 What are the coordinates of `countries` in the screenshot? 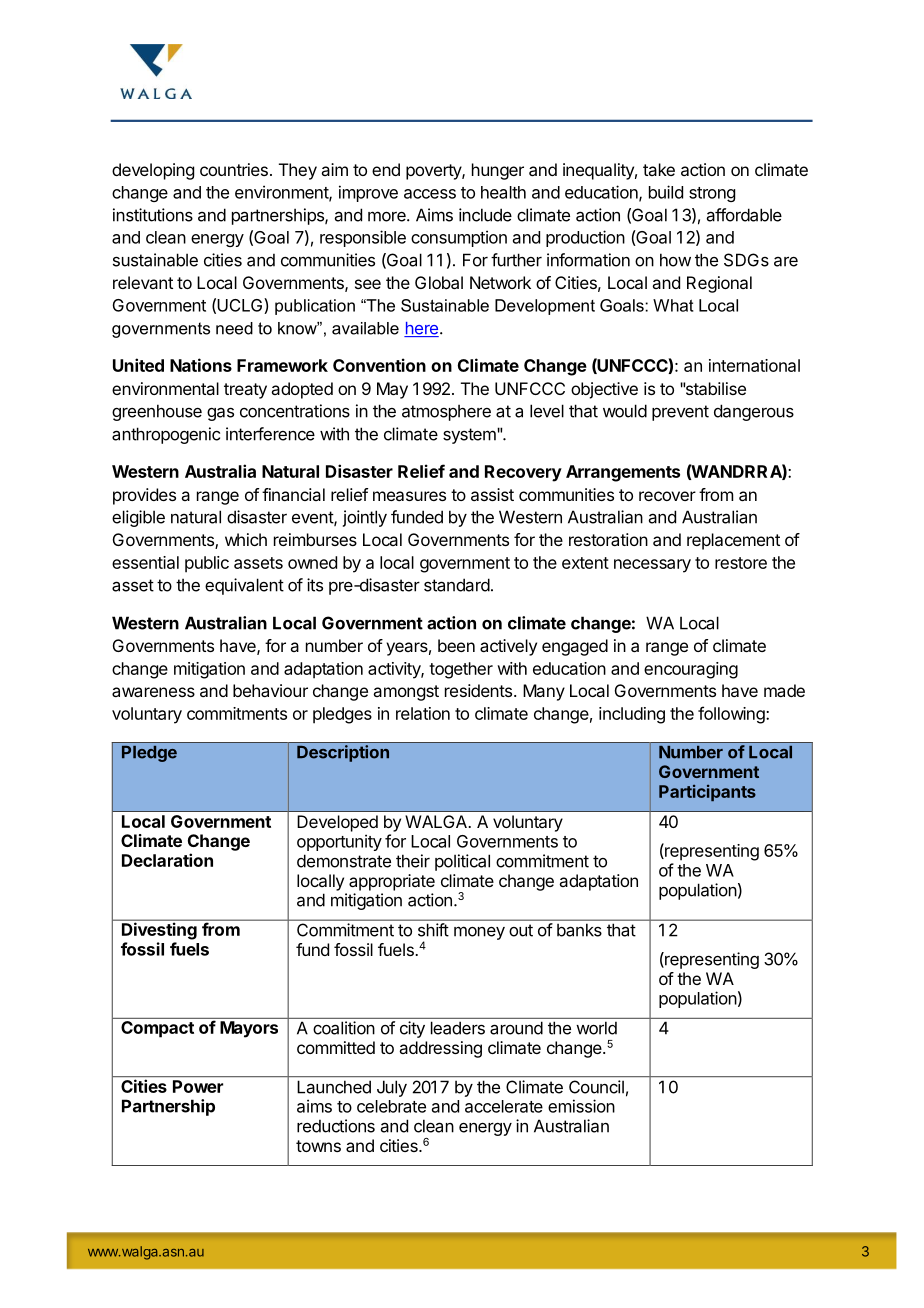 It's located at (234, 169).
